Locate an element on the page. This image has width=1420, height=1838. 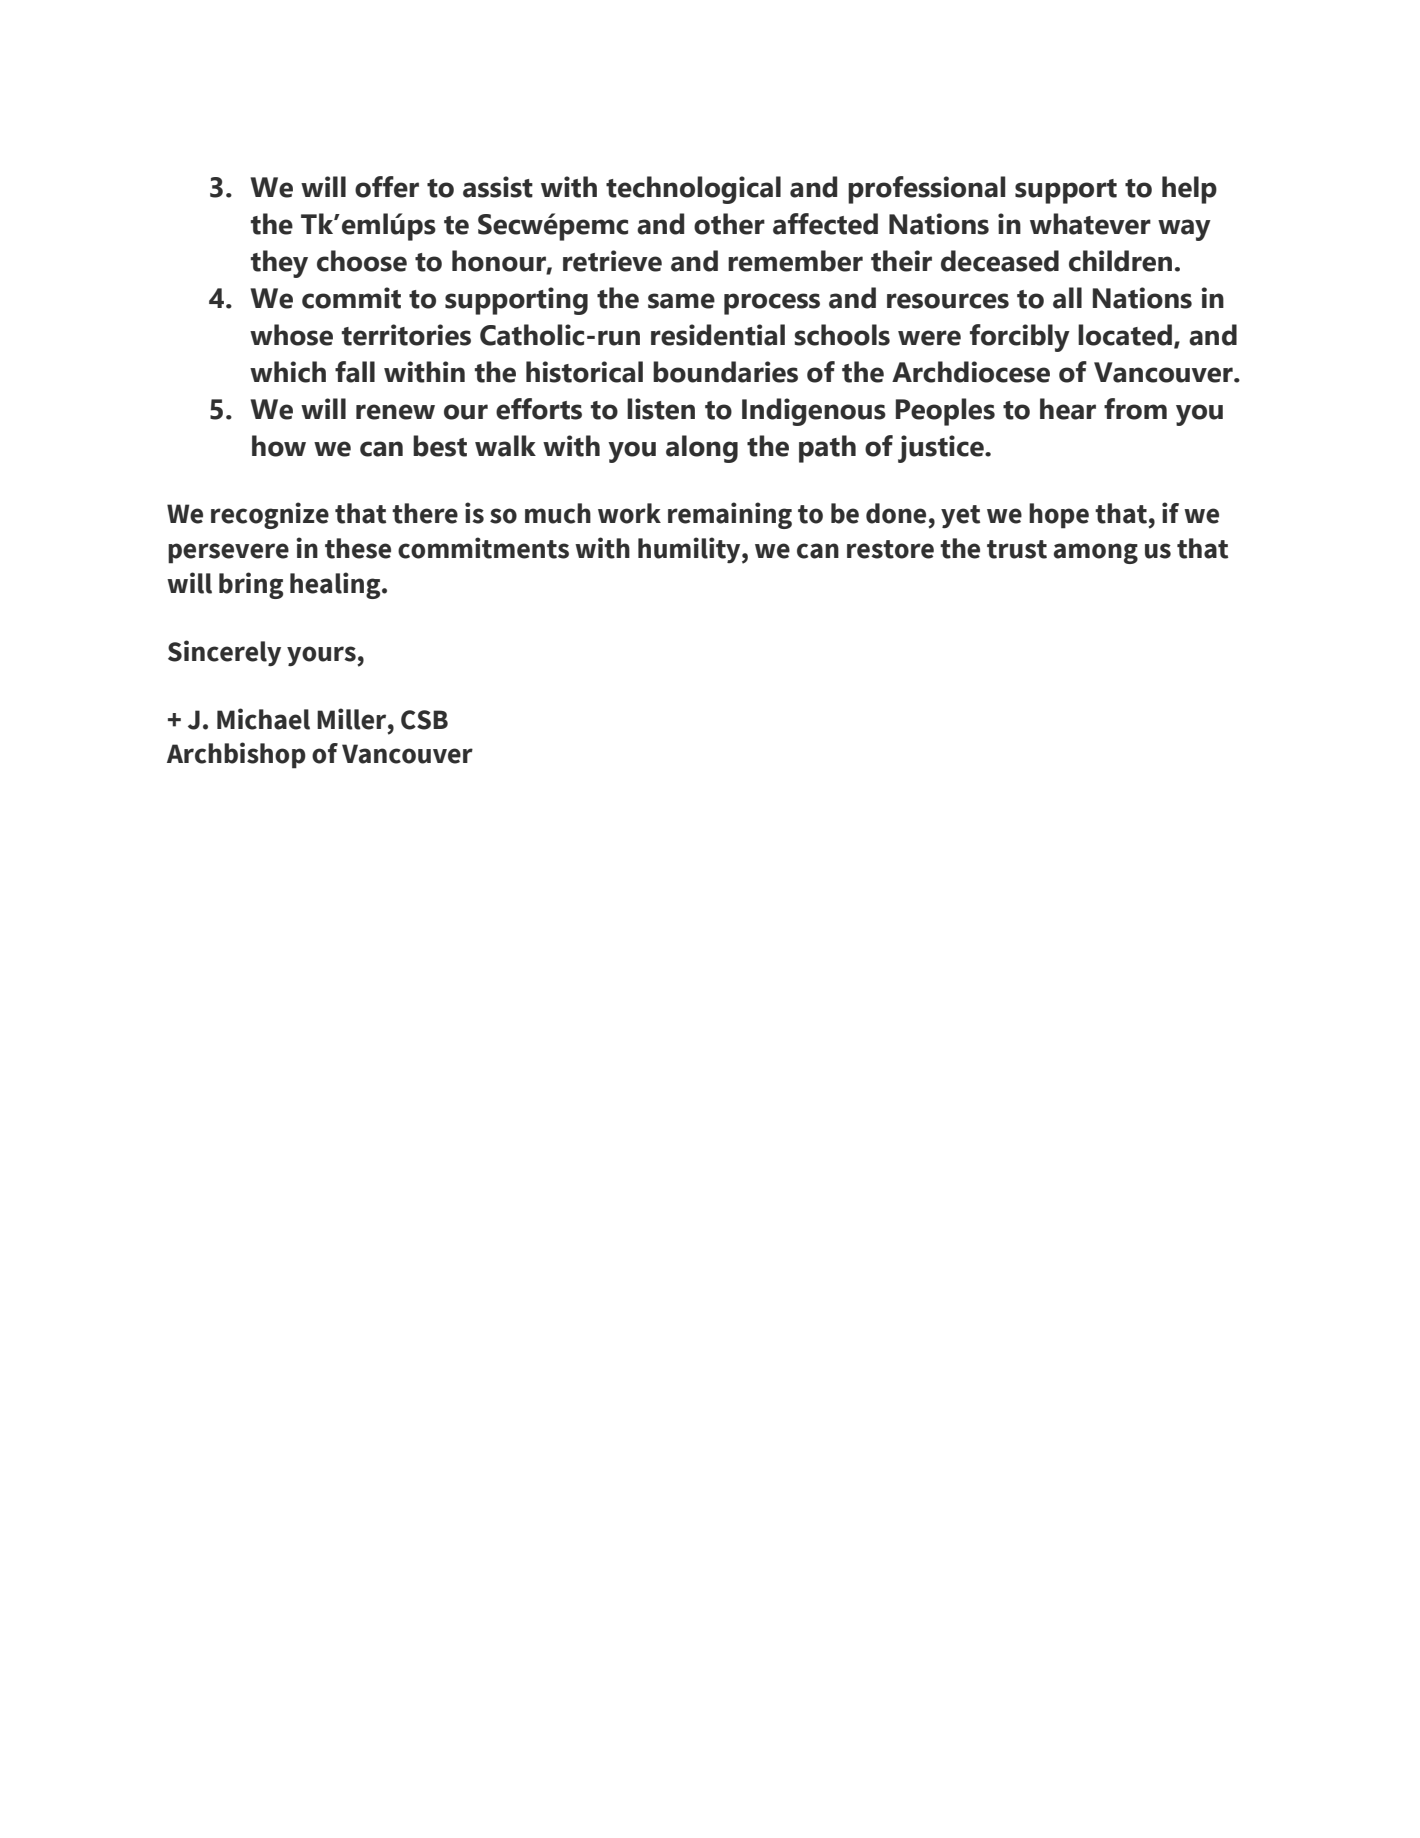
CSB is located at coordinates (424, 720).
